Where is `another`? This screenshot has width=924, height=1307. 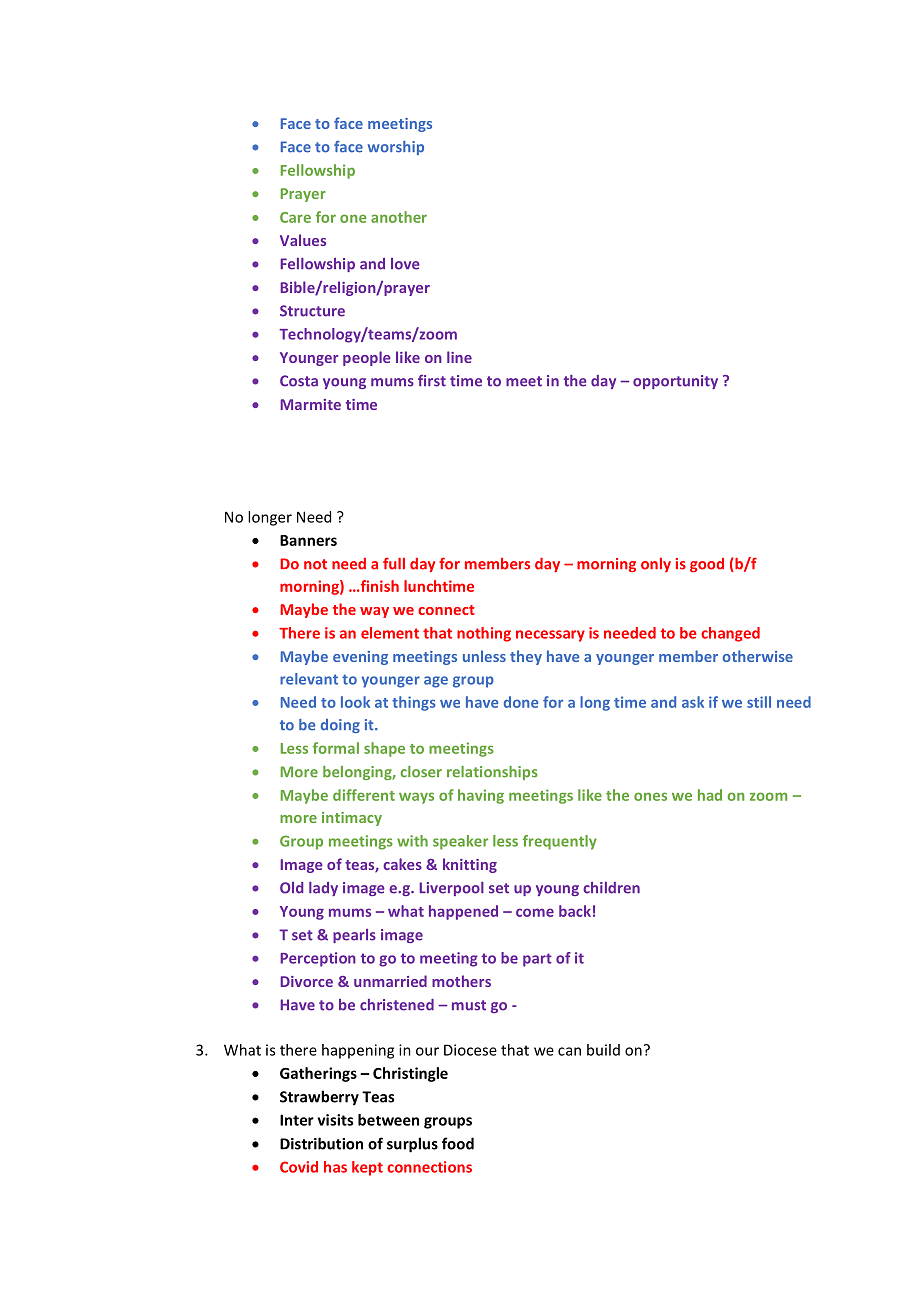 another is located at coordinates (399, 217).
